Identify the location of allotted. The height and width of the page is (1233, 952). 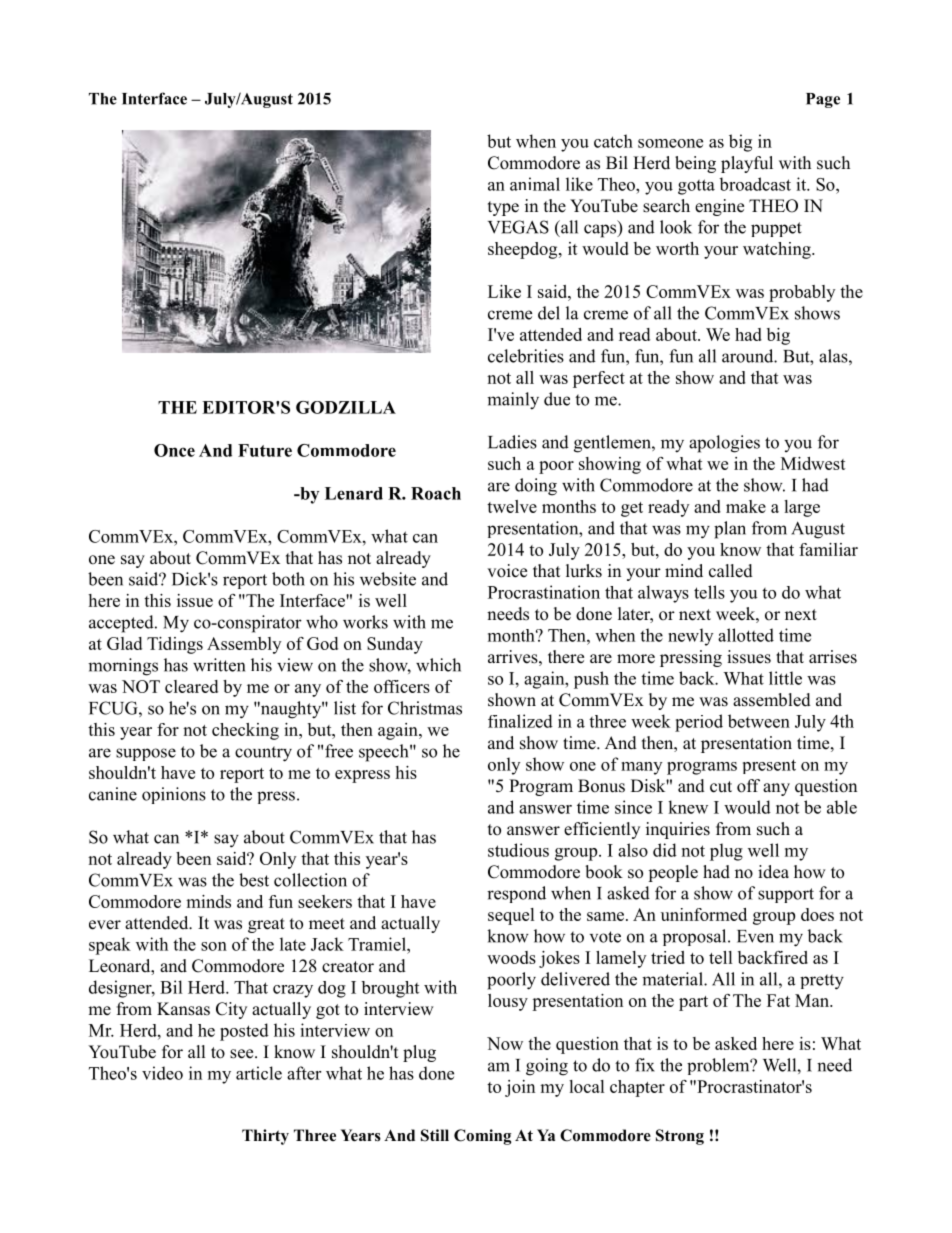
(746, 635).
